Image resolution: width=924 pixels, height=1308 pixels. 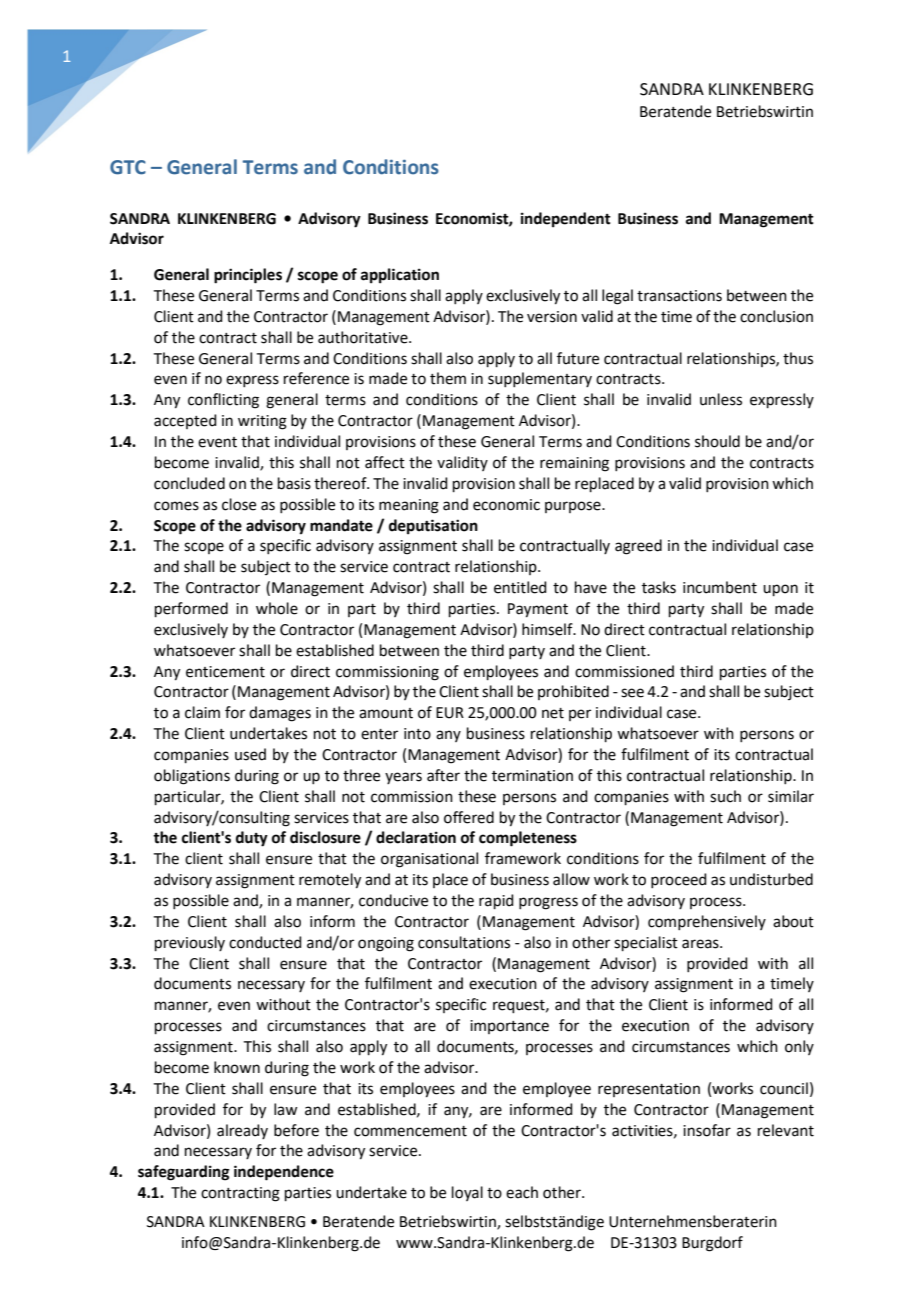 What do you see at coordinates (284, 1173) in the screenshot?
I see `independence` at bounding box center [284, 1173].
